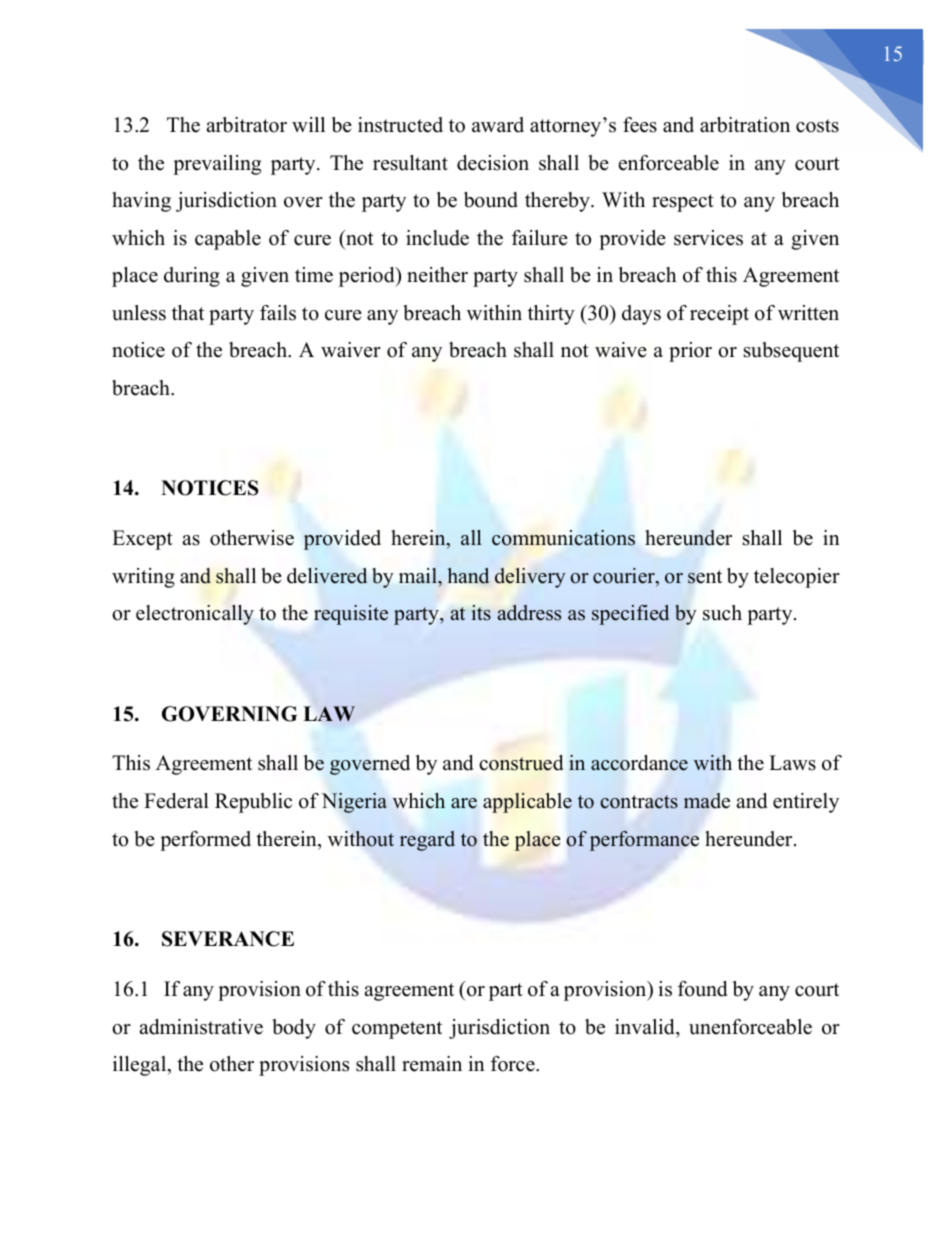 This screenshot has width=952, height=1233. Describe the element at coordinates (217, 165) in the screenshot. I see `prevailing` at that location.
